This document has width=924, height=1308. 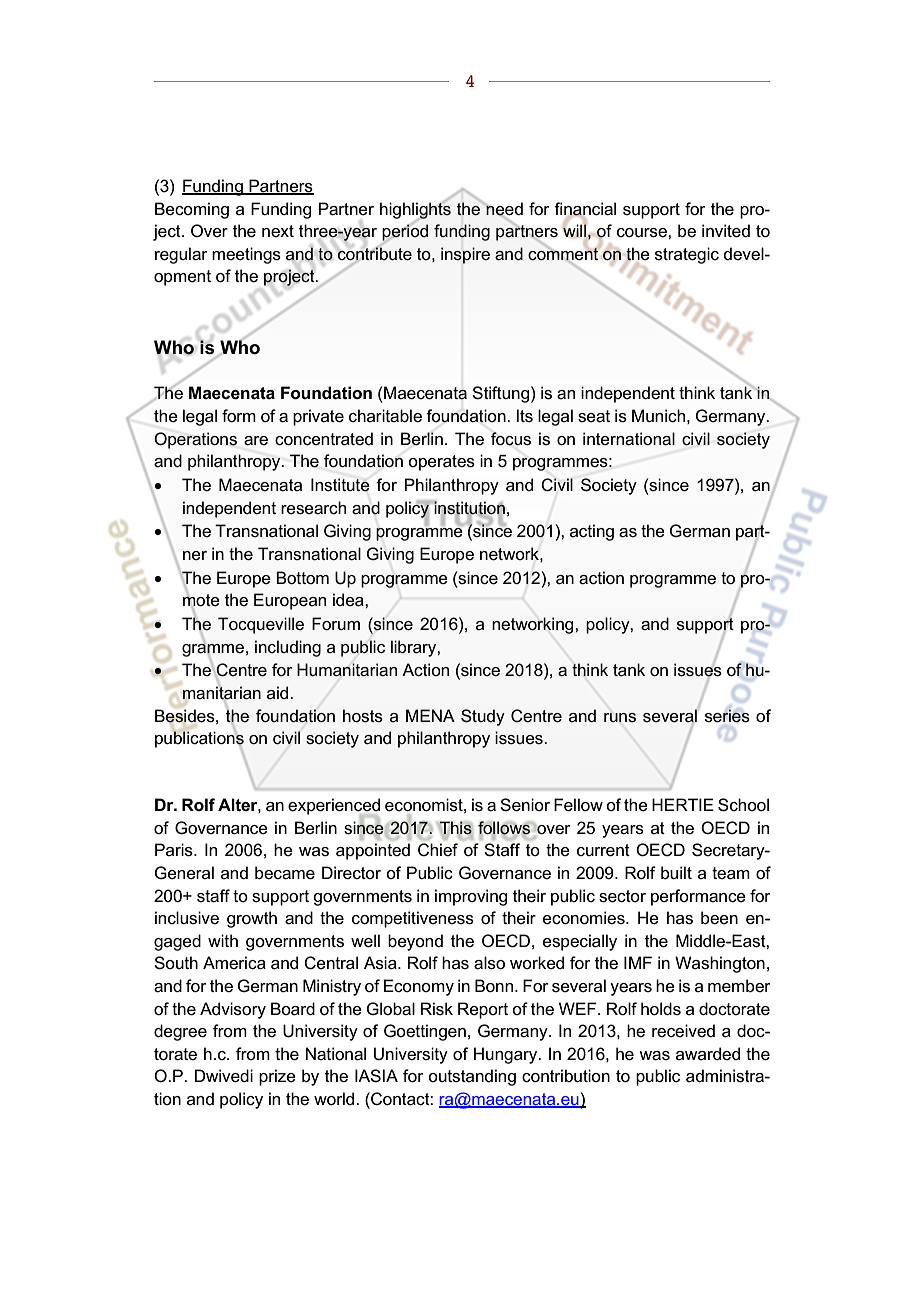 I want to click on meetings, so click(x=246, y=255).
